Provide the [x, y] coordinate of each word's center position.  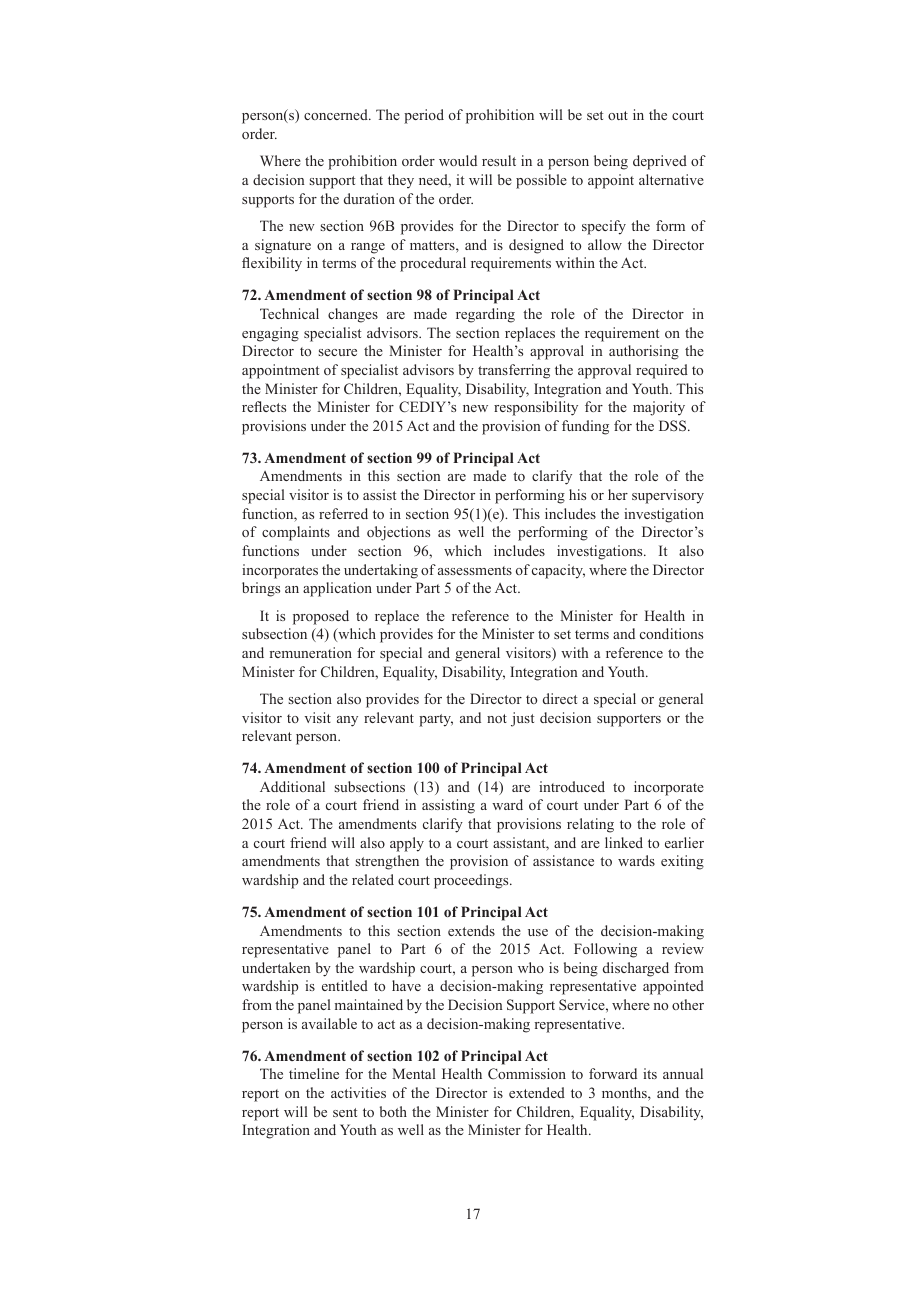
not [497, 718]
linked [624, 842]
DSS [674, 425]
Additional [292, 786]
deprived [660, 162]
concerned [337, 114]
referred [343, 513]
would [458, 160]
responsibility [536, 408]
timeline [314, 1073]
